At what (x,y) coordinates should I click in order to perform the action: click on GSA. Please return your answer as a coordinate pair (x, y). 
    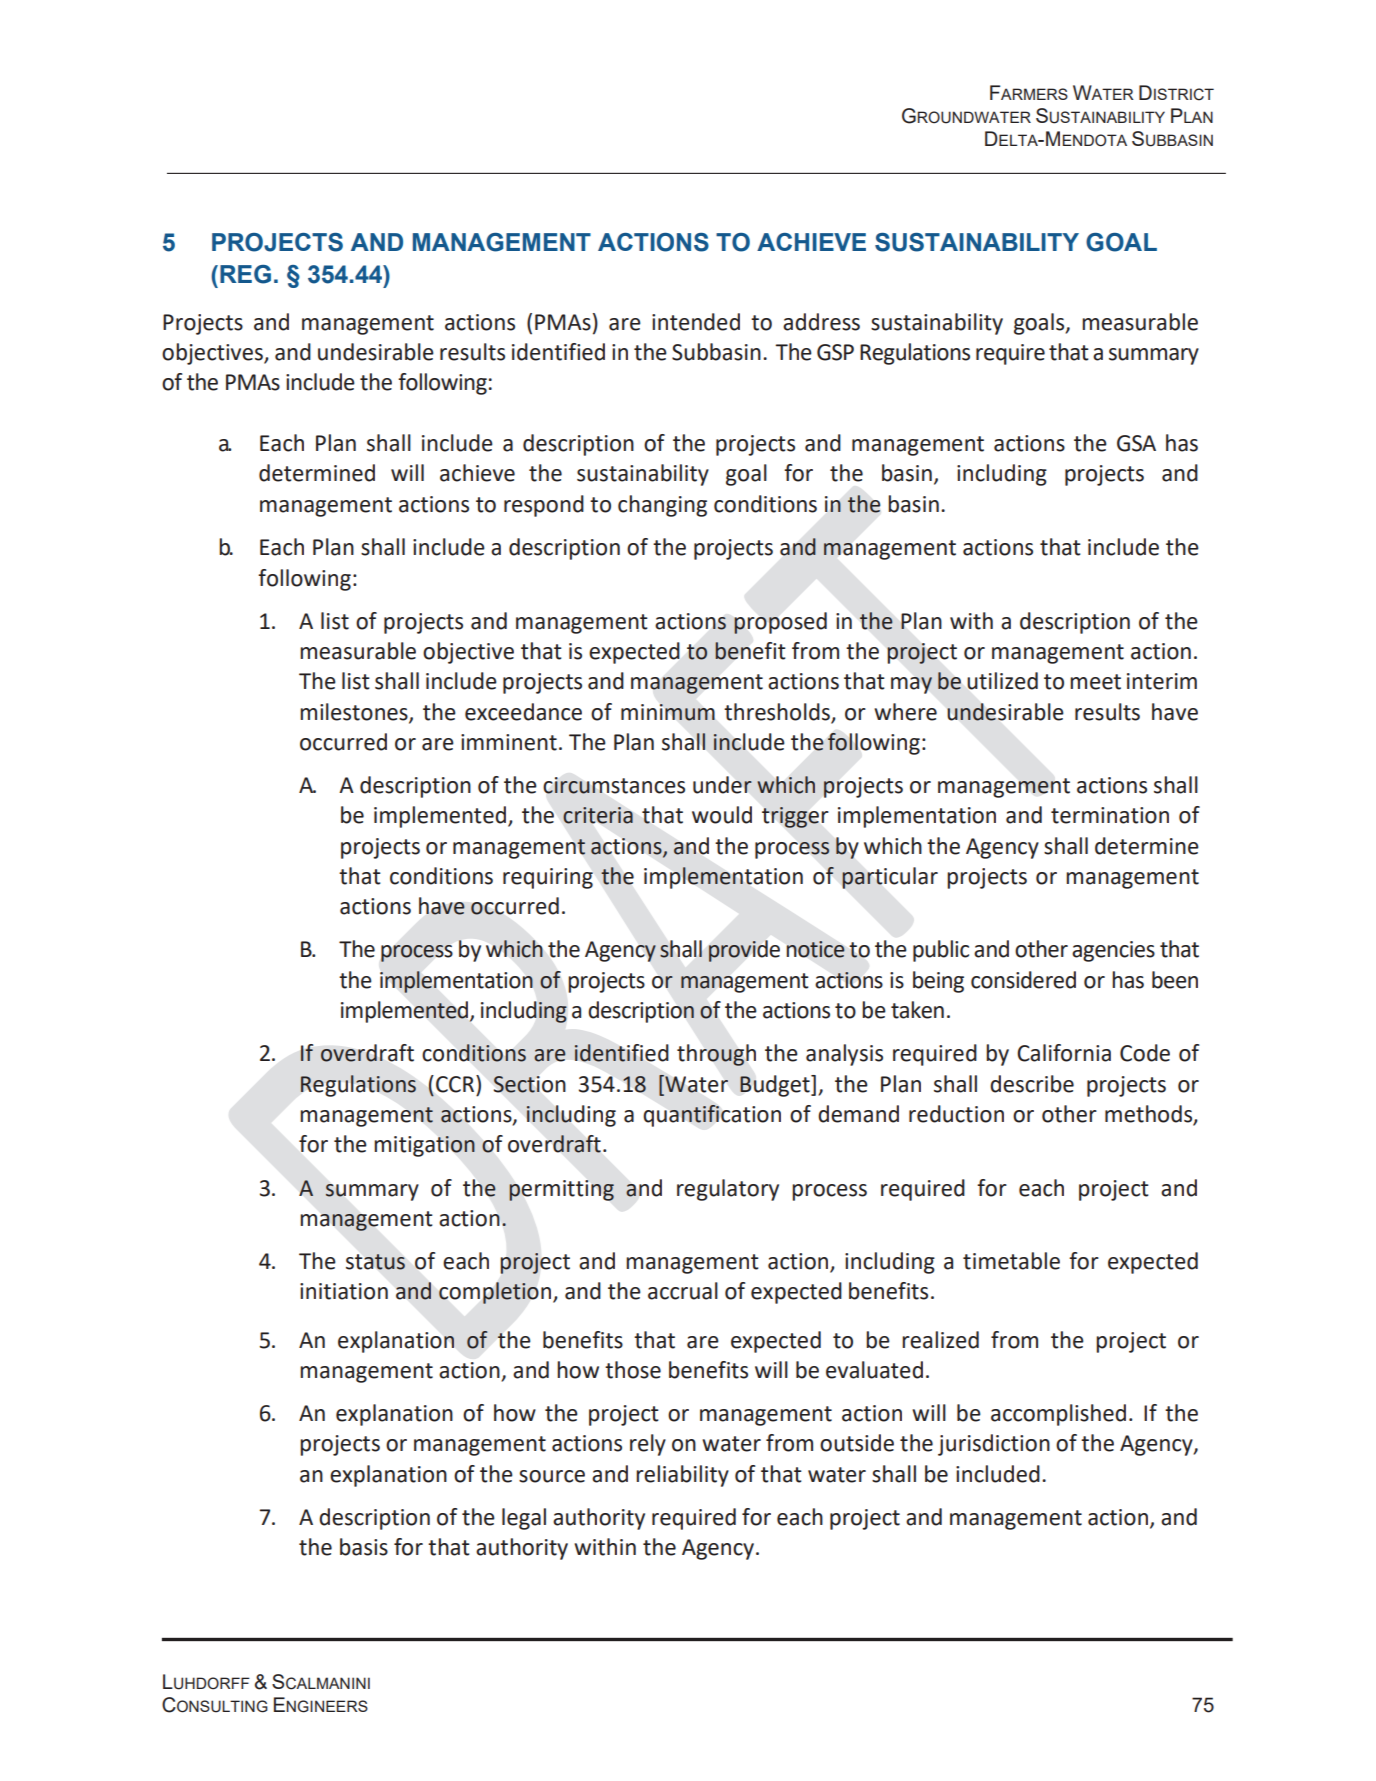
    Looking at the image, I should click on (1136, 443).
